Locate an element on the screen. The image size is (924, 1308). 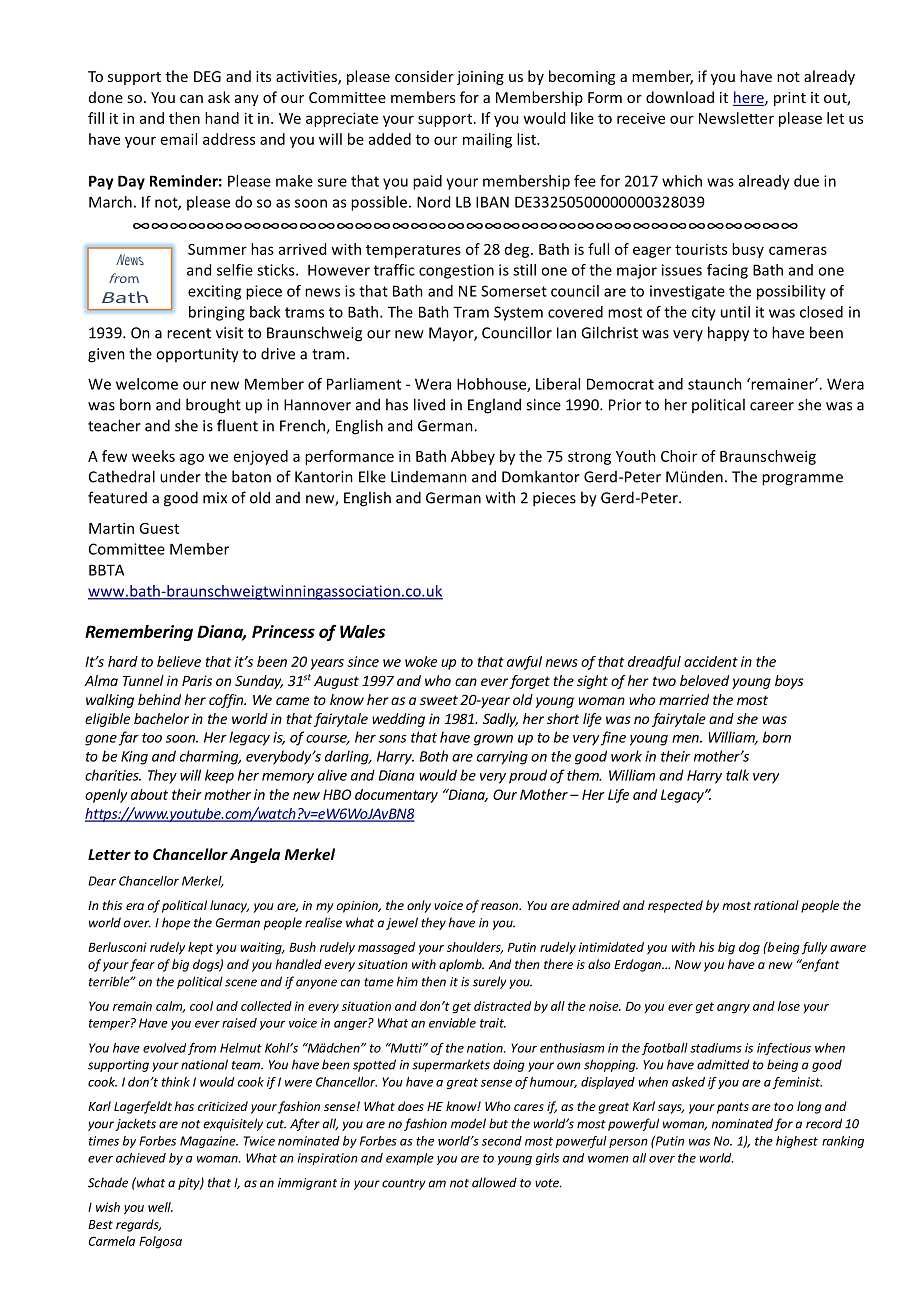
allowed is located at coordinates (494, 1182).
